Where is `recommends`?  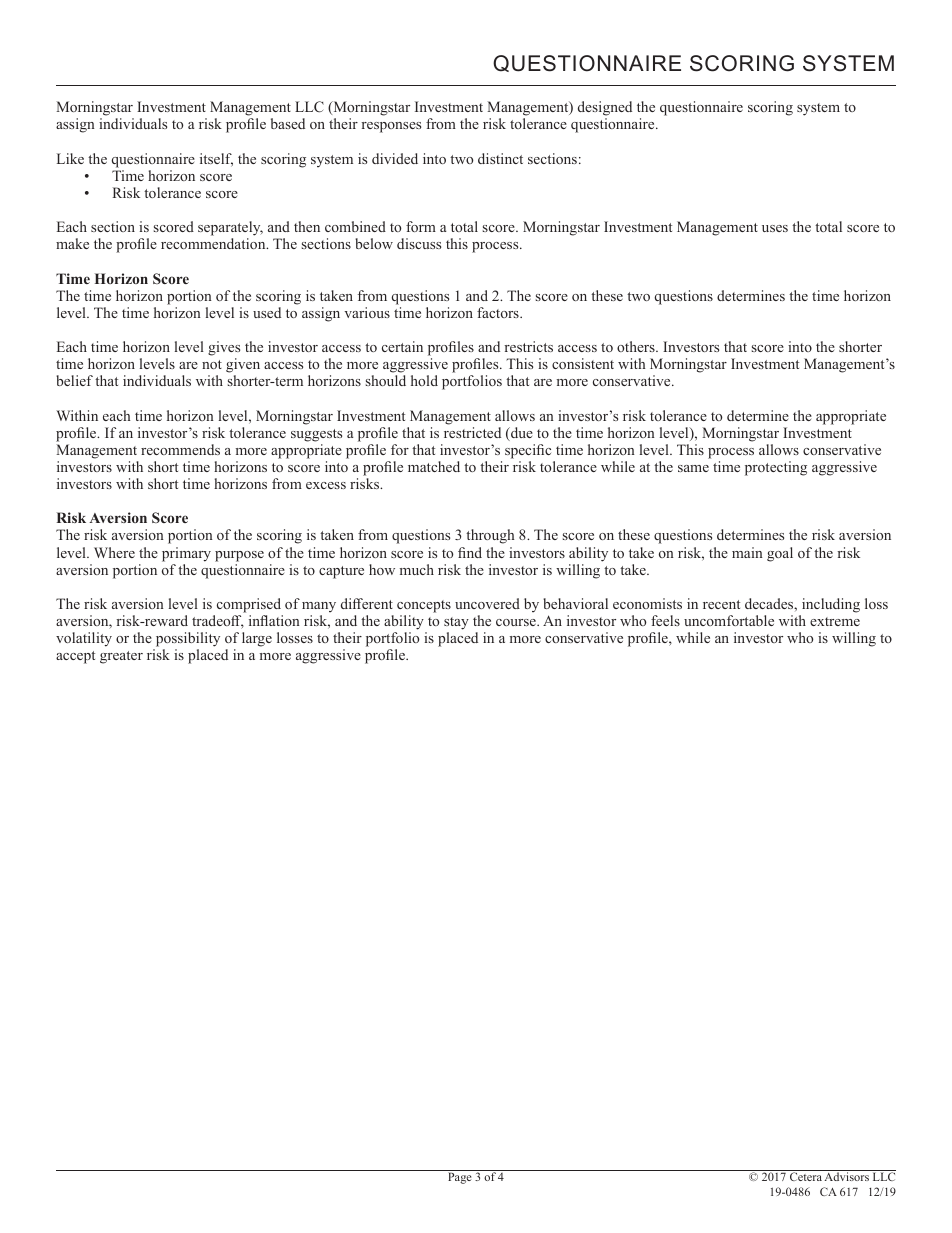 recommends is located at coordinates (180, 449).
